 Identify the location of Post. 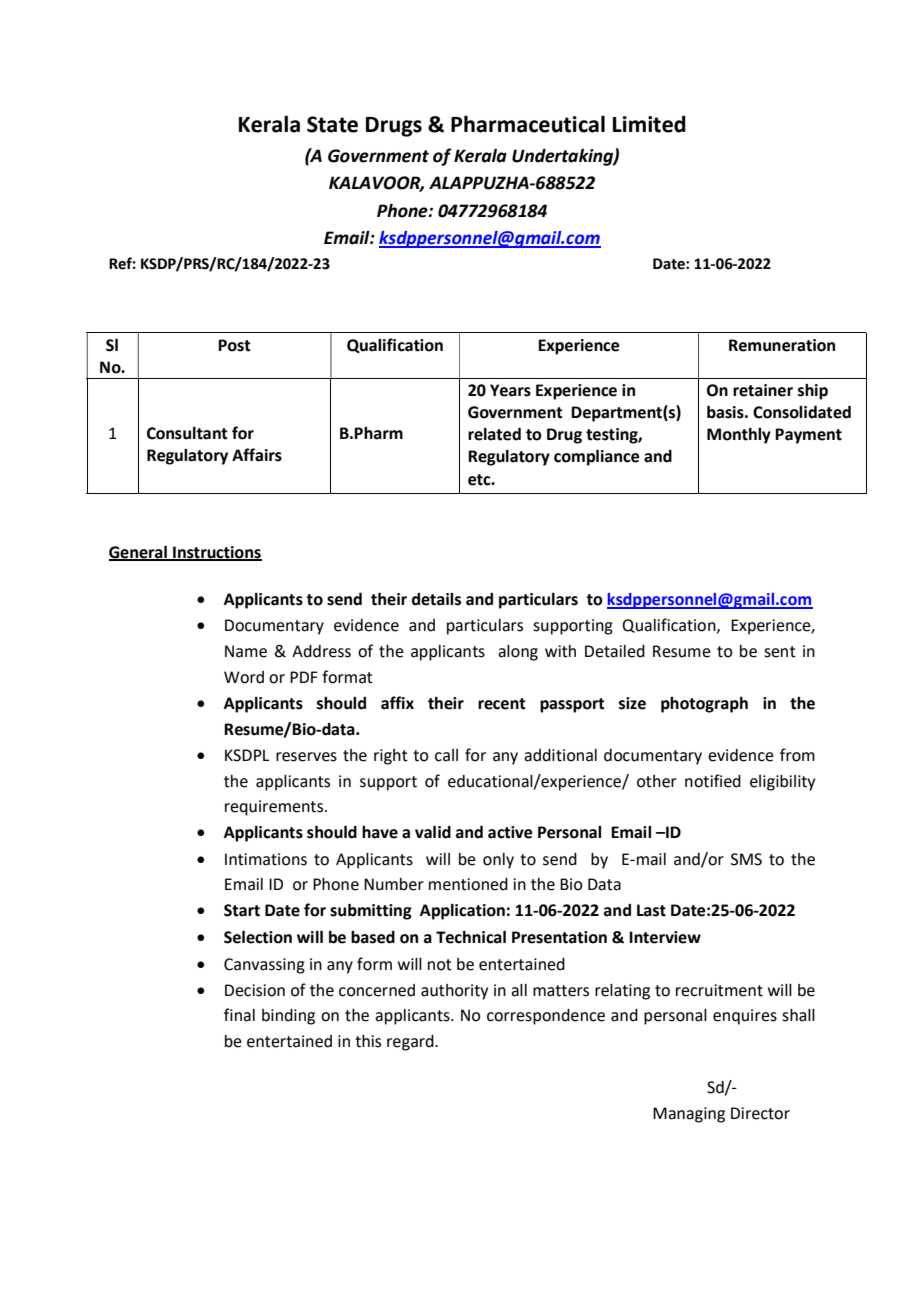
(234, 345).
